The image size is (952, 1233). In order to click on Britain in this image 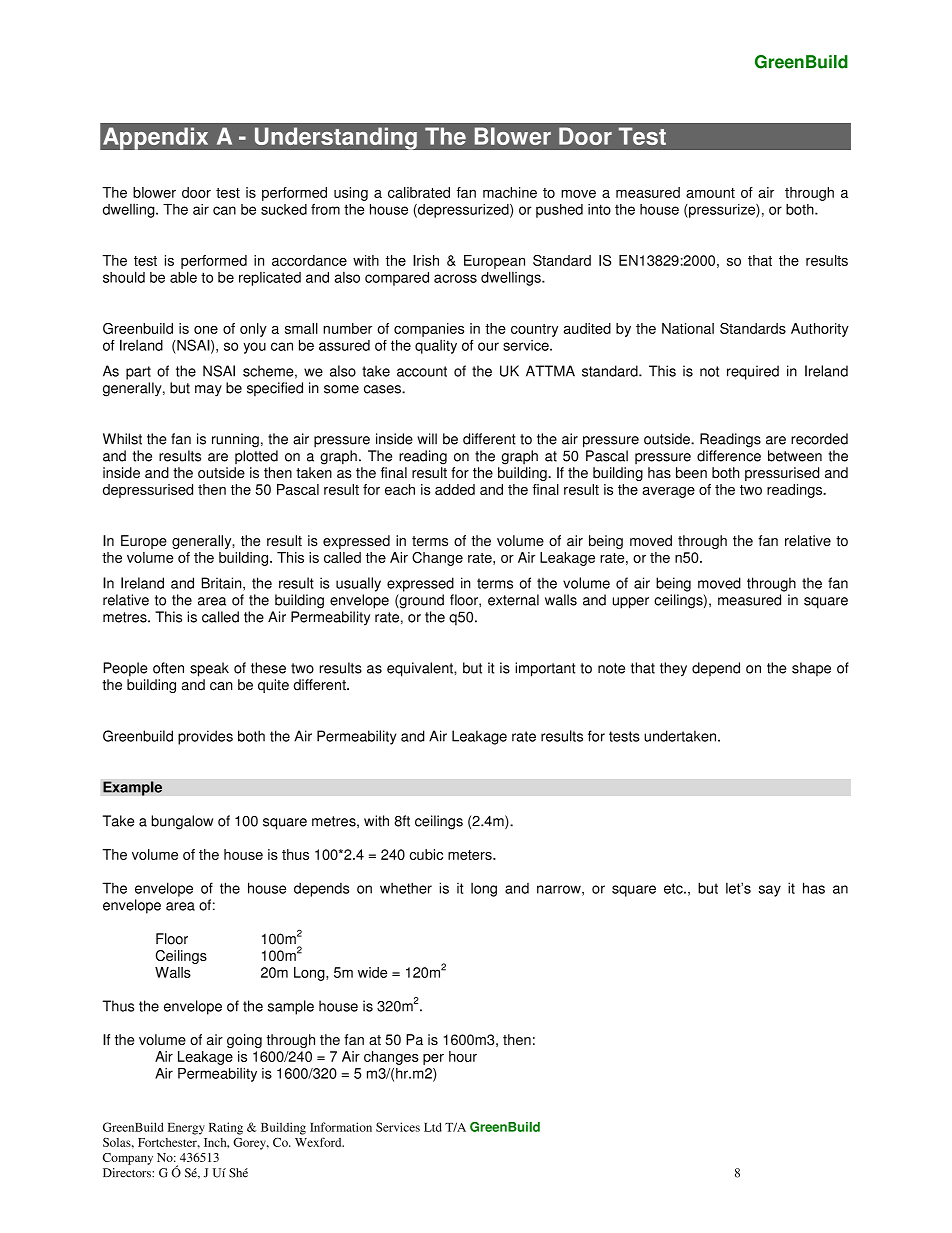, I will do `click(223, 584)`.
